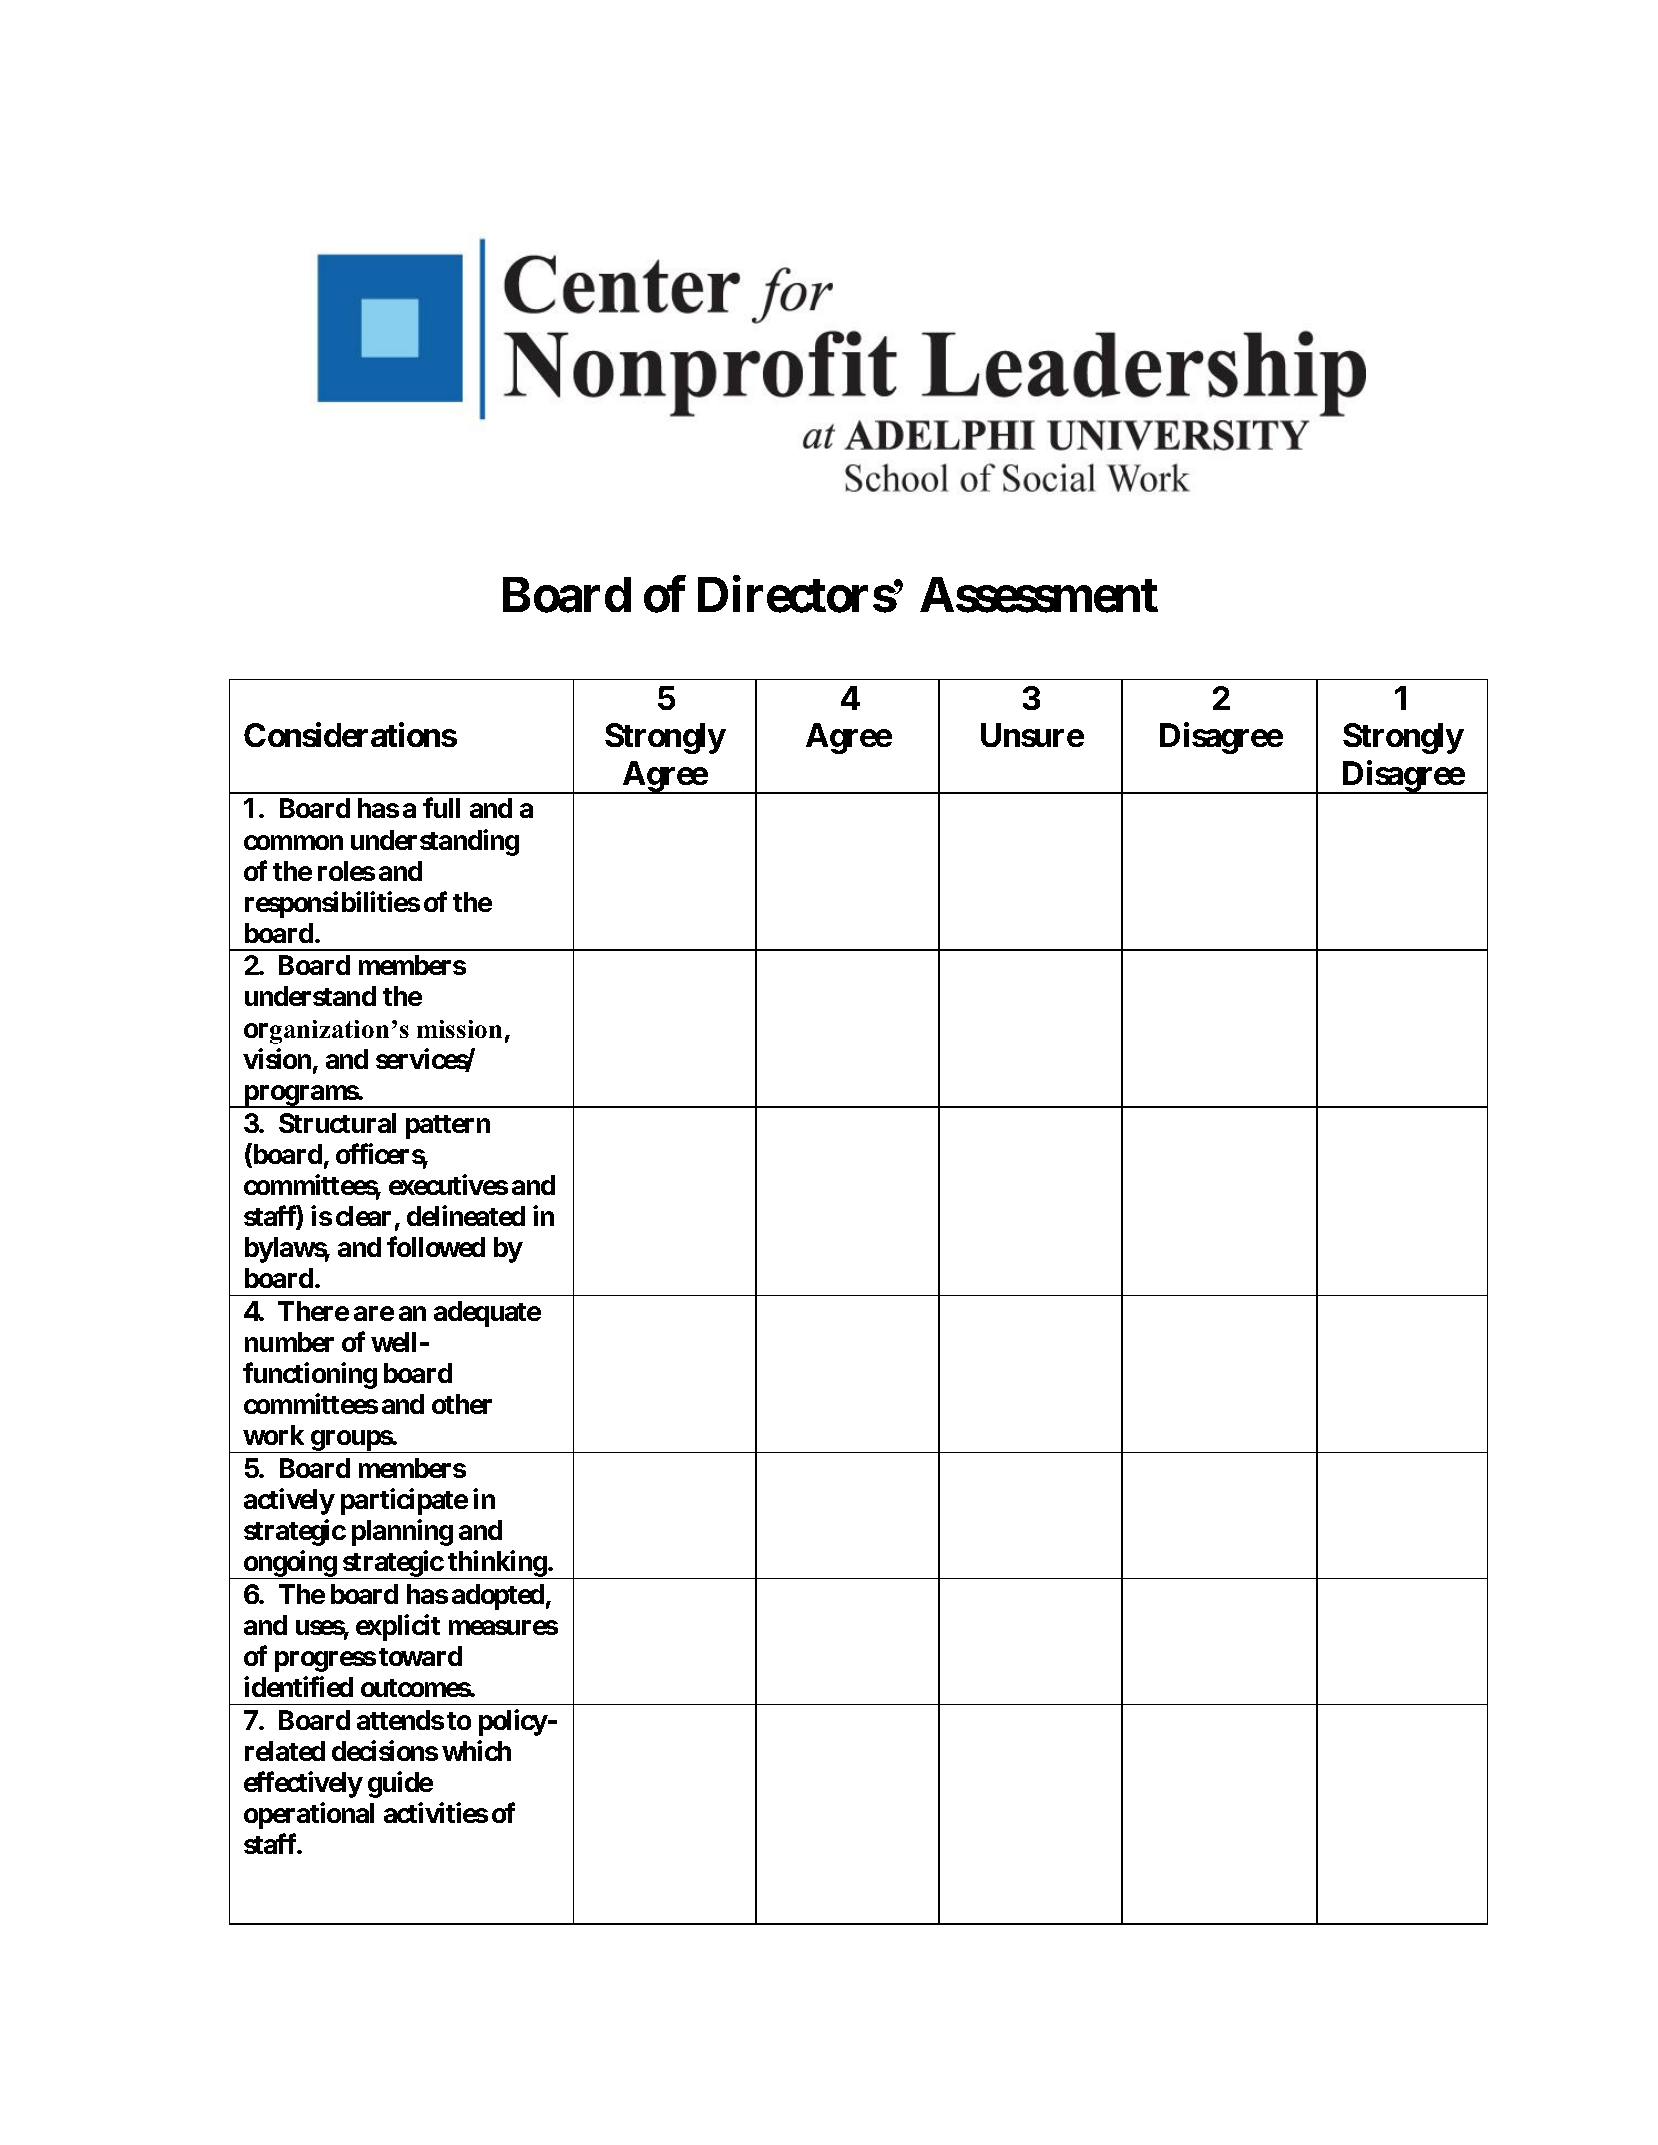 The width and height of the page is (1658, 2145). What do you see at coordinates (441, 808) in the page?
I see `full` at bounding box center [441, 808].
